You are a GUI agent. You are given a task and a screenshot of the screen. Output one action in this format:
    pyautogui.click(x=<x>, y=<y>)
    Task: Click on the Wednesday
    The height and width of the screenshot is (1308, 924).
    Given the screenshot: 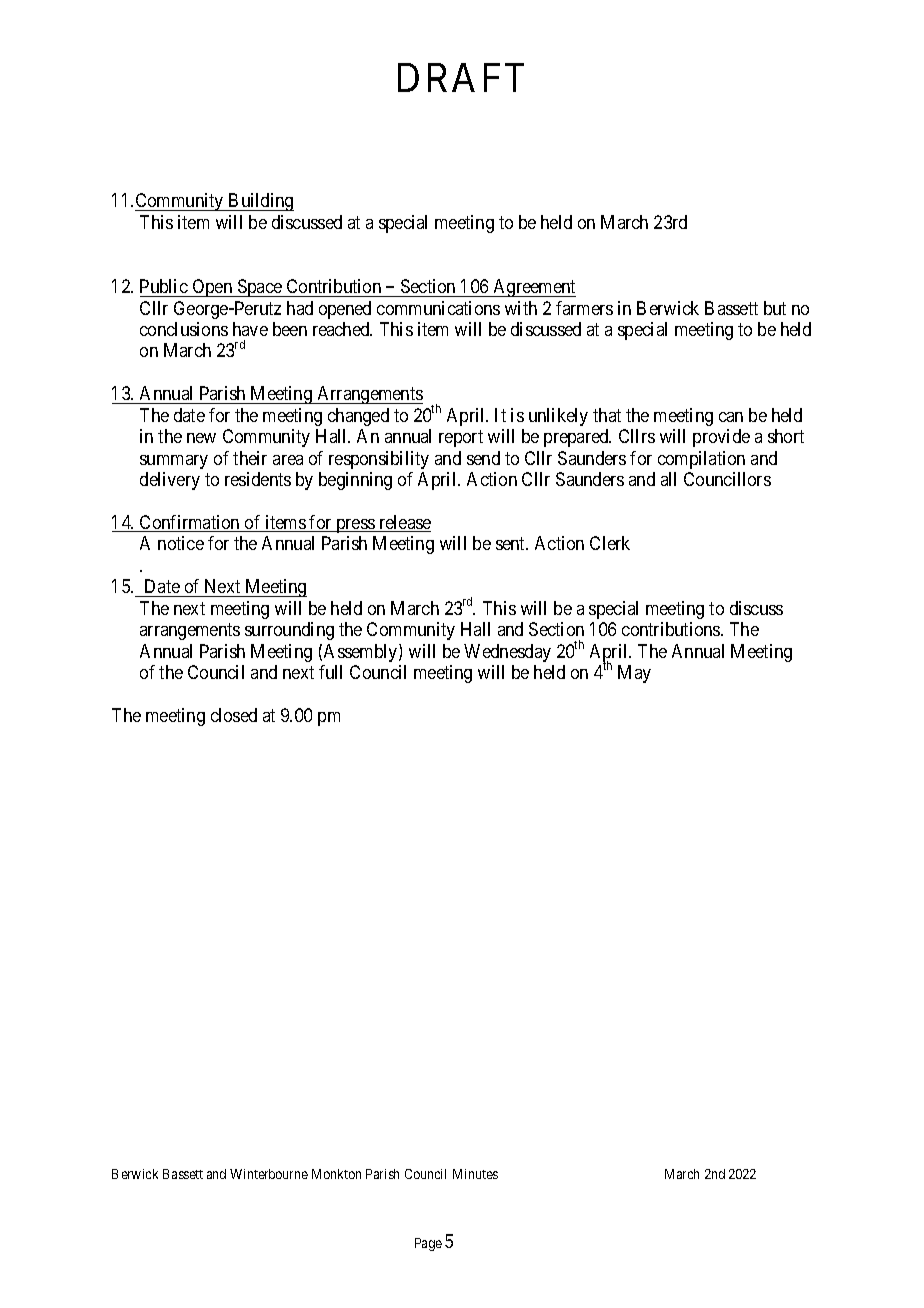 What is the action you would take?
    pyautogui.click(x=507, y=653)
